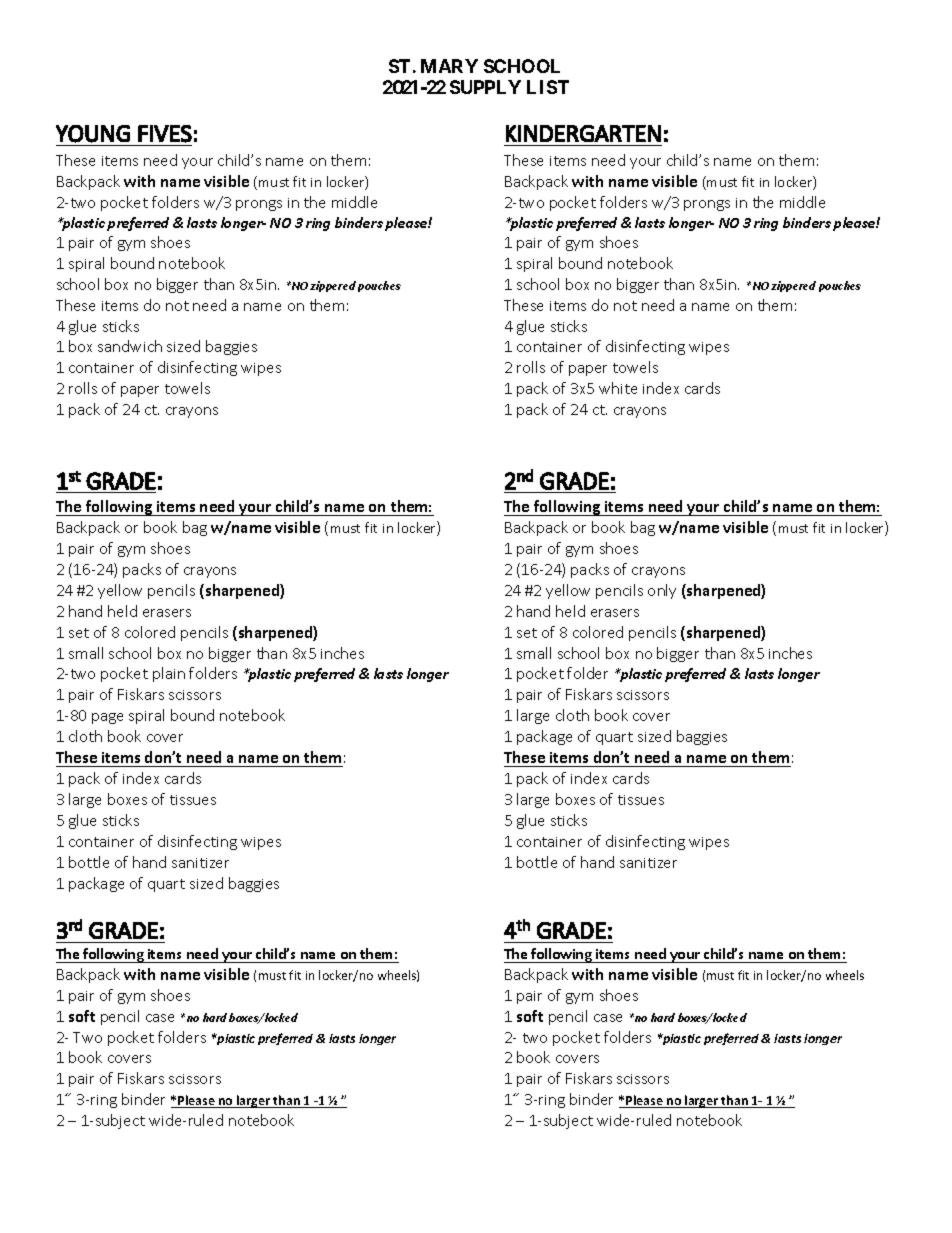  Describe the element at coordinates (485, 87) in the page. I see `SUPPLY` at that location.
